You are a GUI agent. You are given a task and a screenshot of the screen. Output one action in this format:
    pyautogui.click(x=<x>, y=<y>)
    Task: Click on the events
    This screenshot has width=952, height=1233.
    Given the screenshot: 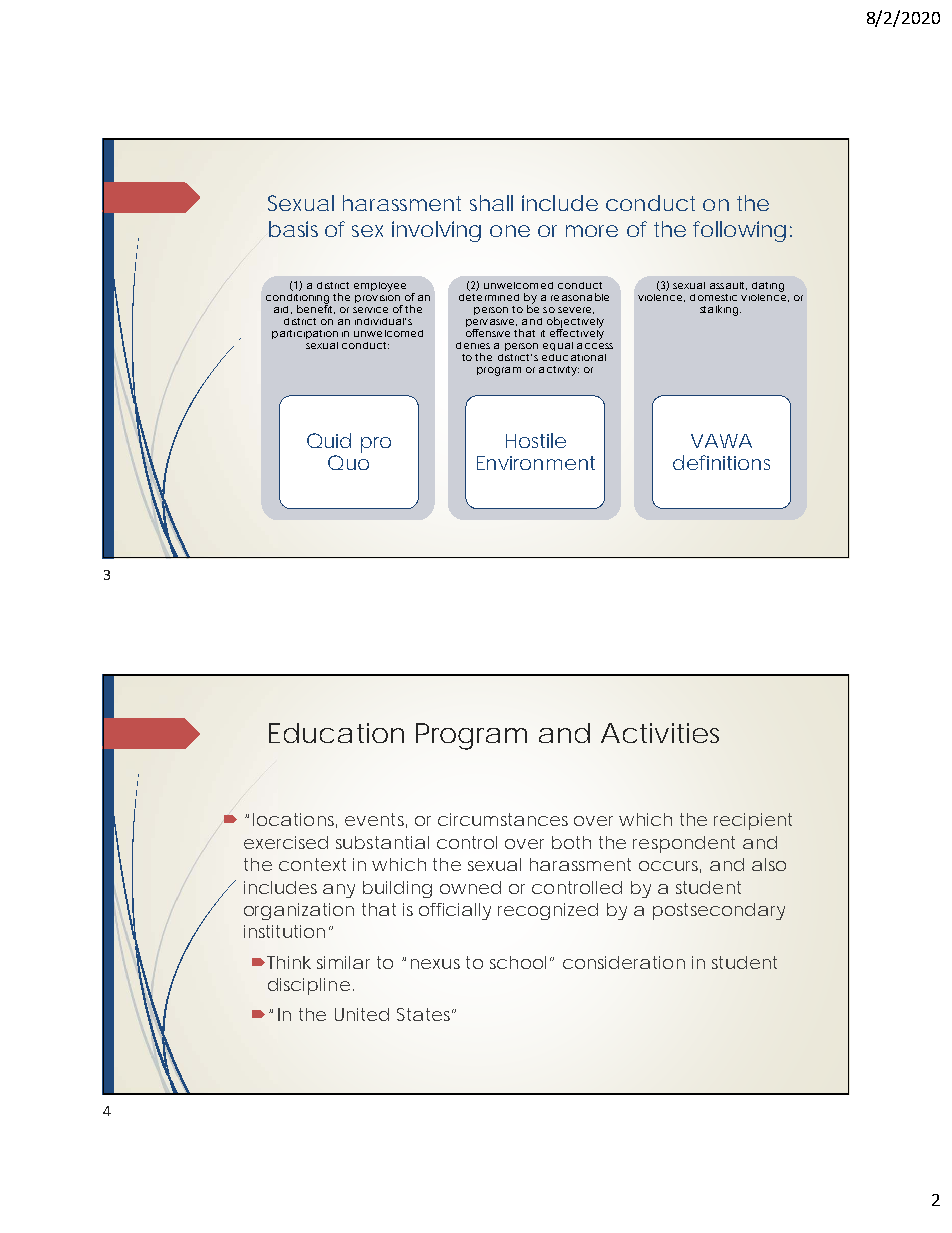 What is the action you would take?
    pyautogui.click(x=376, y=820)
